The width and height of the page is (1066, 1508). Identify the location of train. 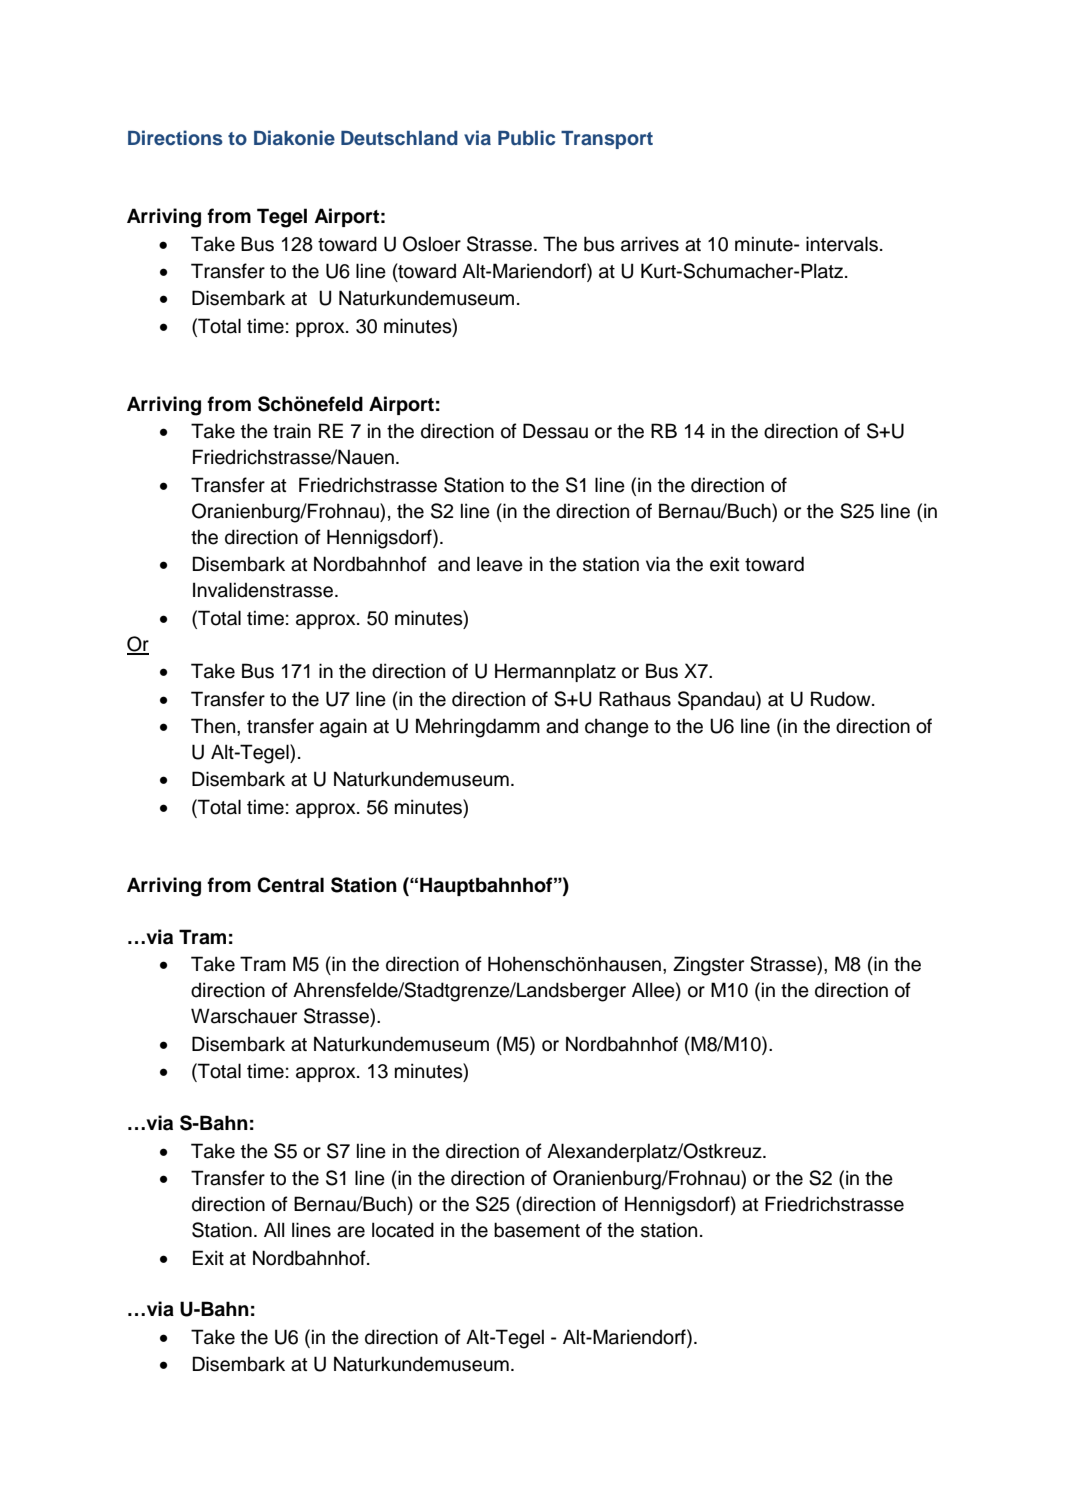
(292, 431).
